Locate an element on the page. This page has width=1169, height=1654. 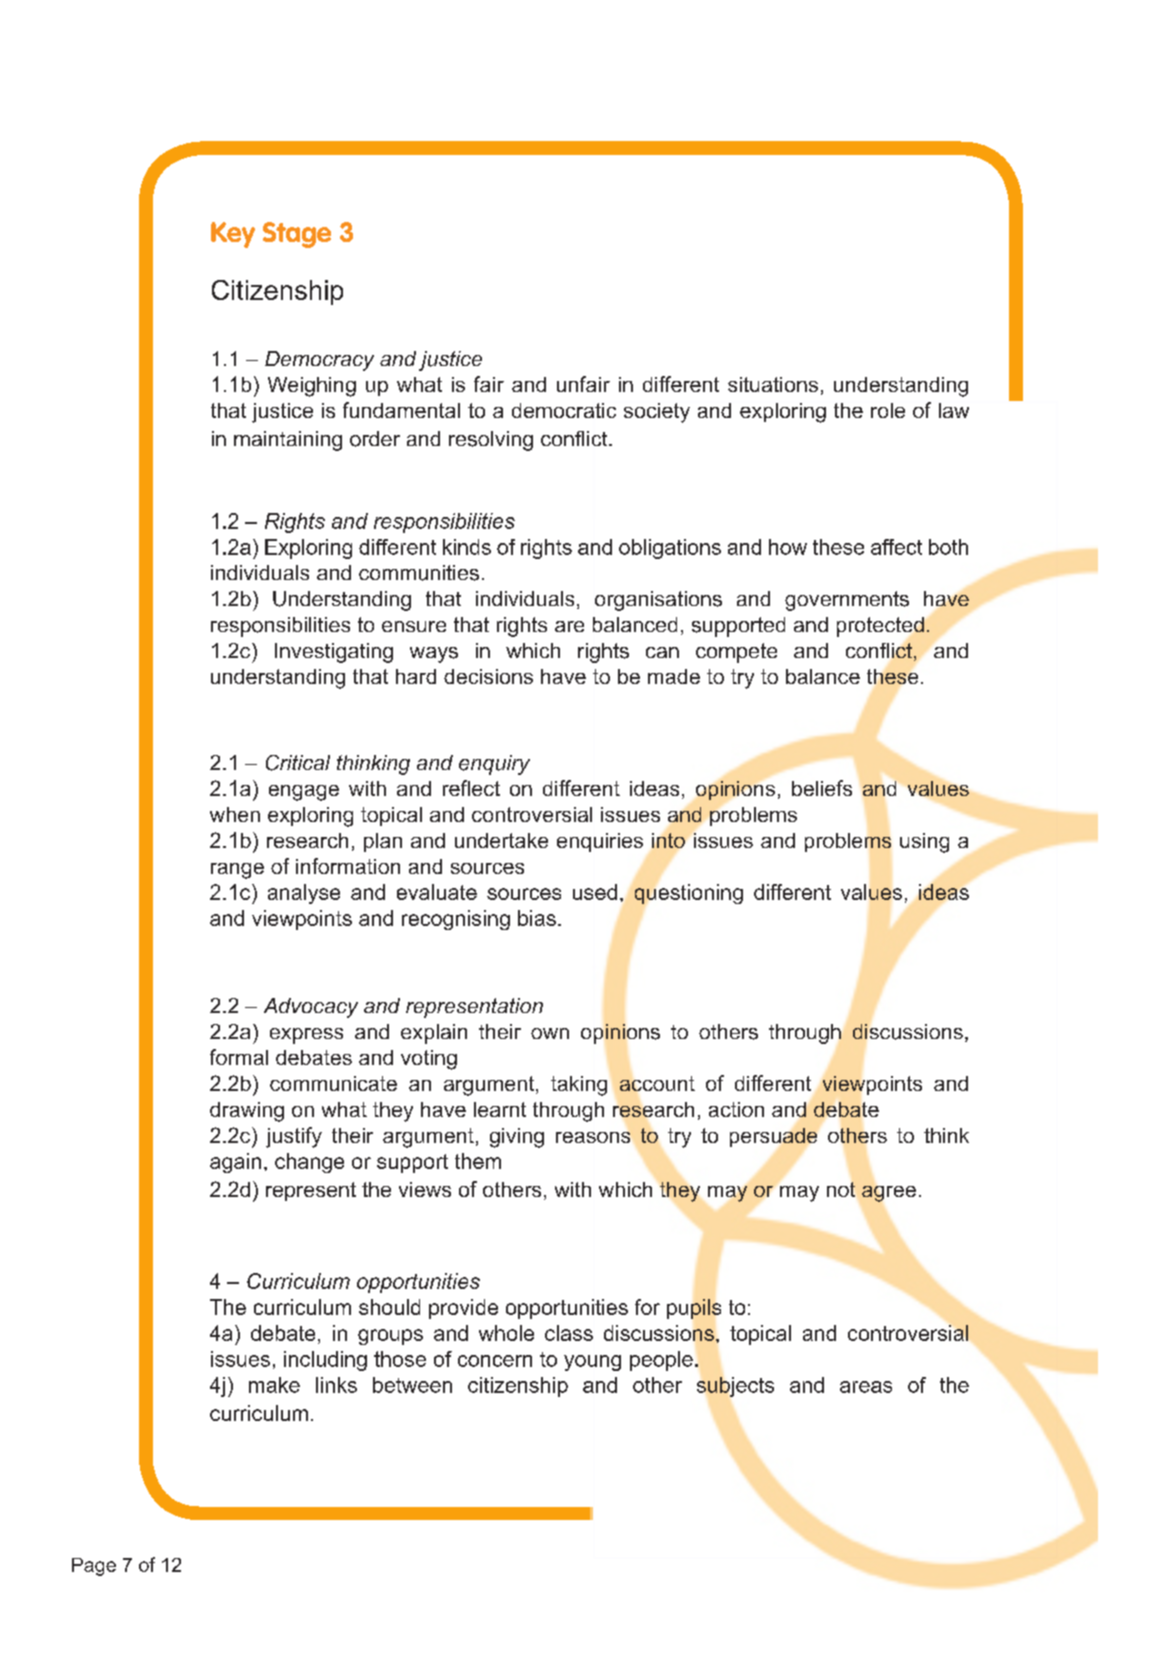
Page is located at coordinates (94, 1567).
